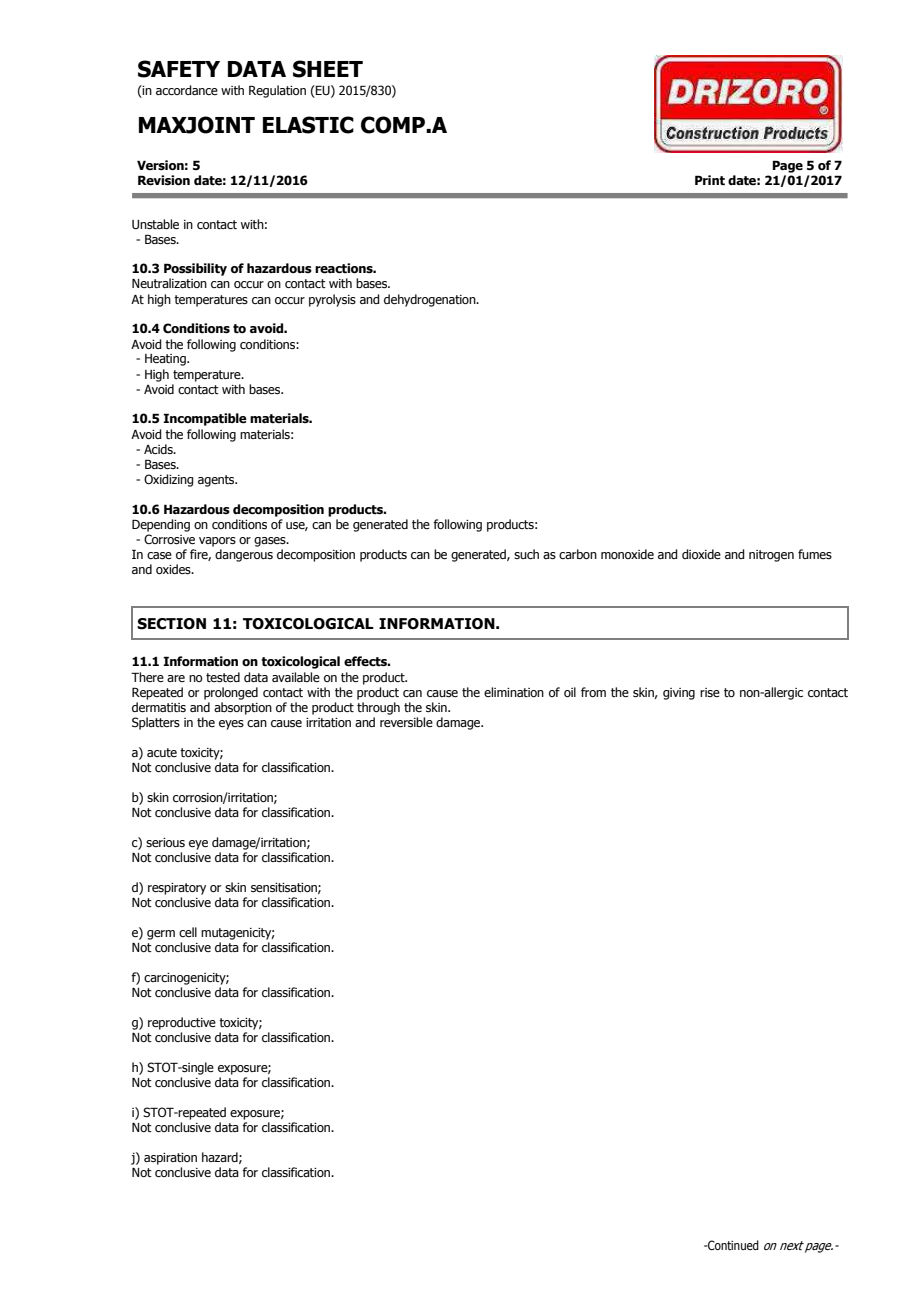 The height and width of the screenshot is (1309, 924). Describe the element at coordinates (170, 1159) in the screenshot. I see `aspiration` at that location.
